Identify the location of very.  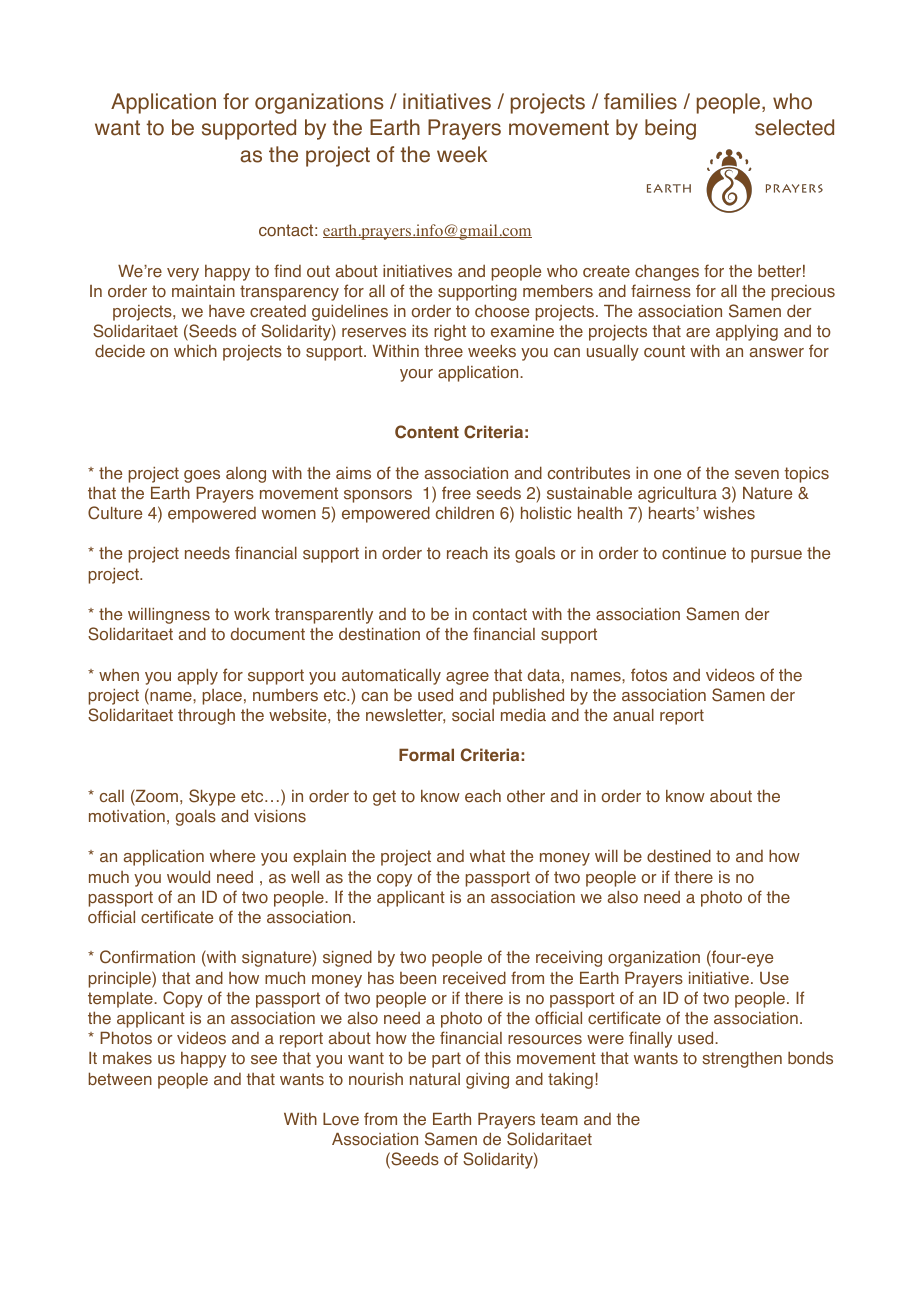
(183, 274).
